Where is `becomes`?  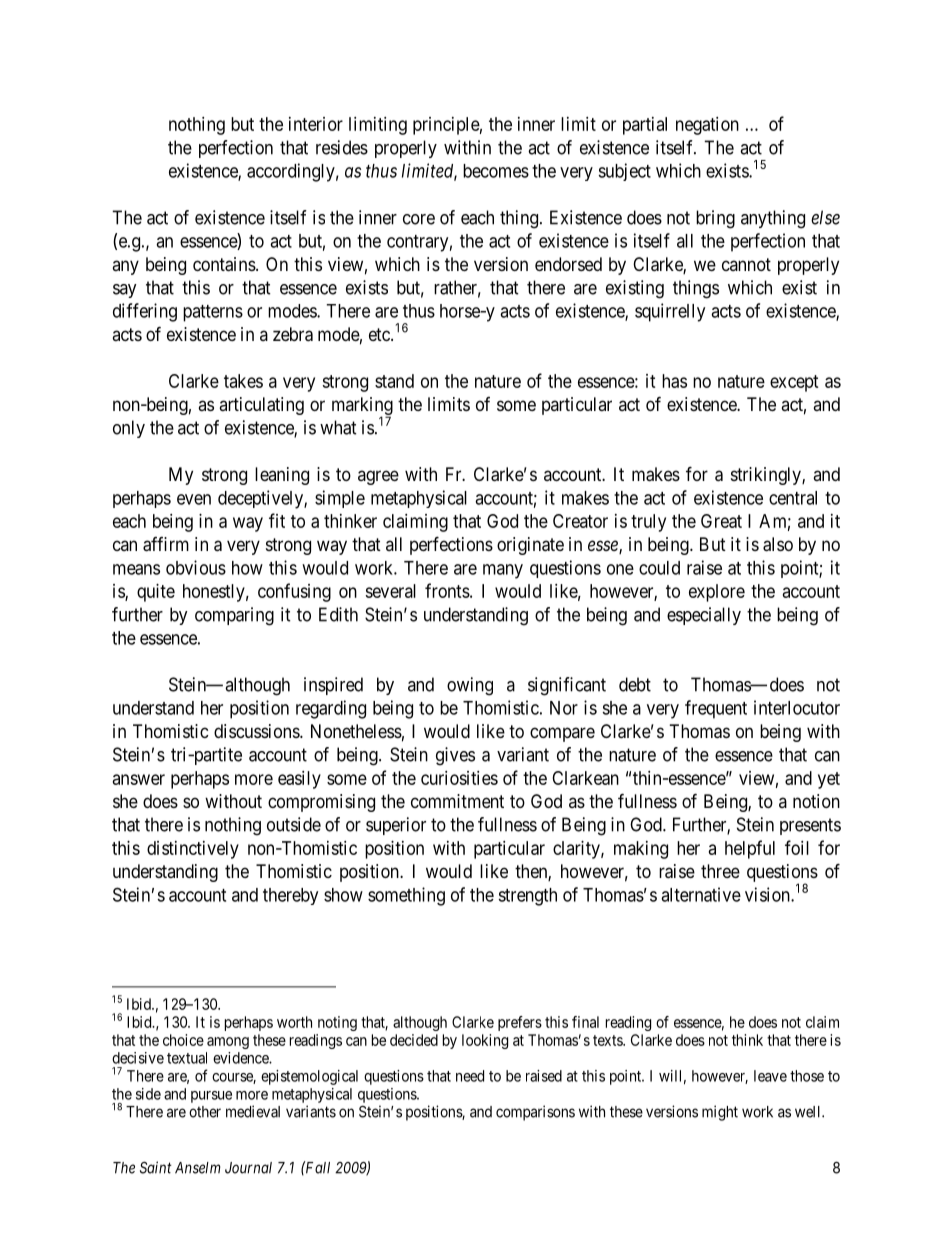
becomes is located at coordinates (496, 171).
